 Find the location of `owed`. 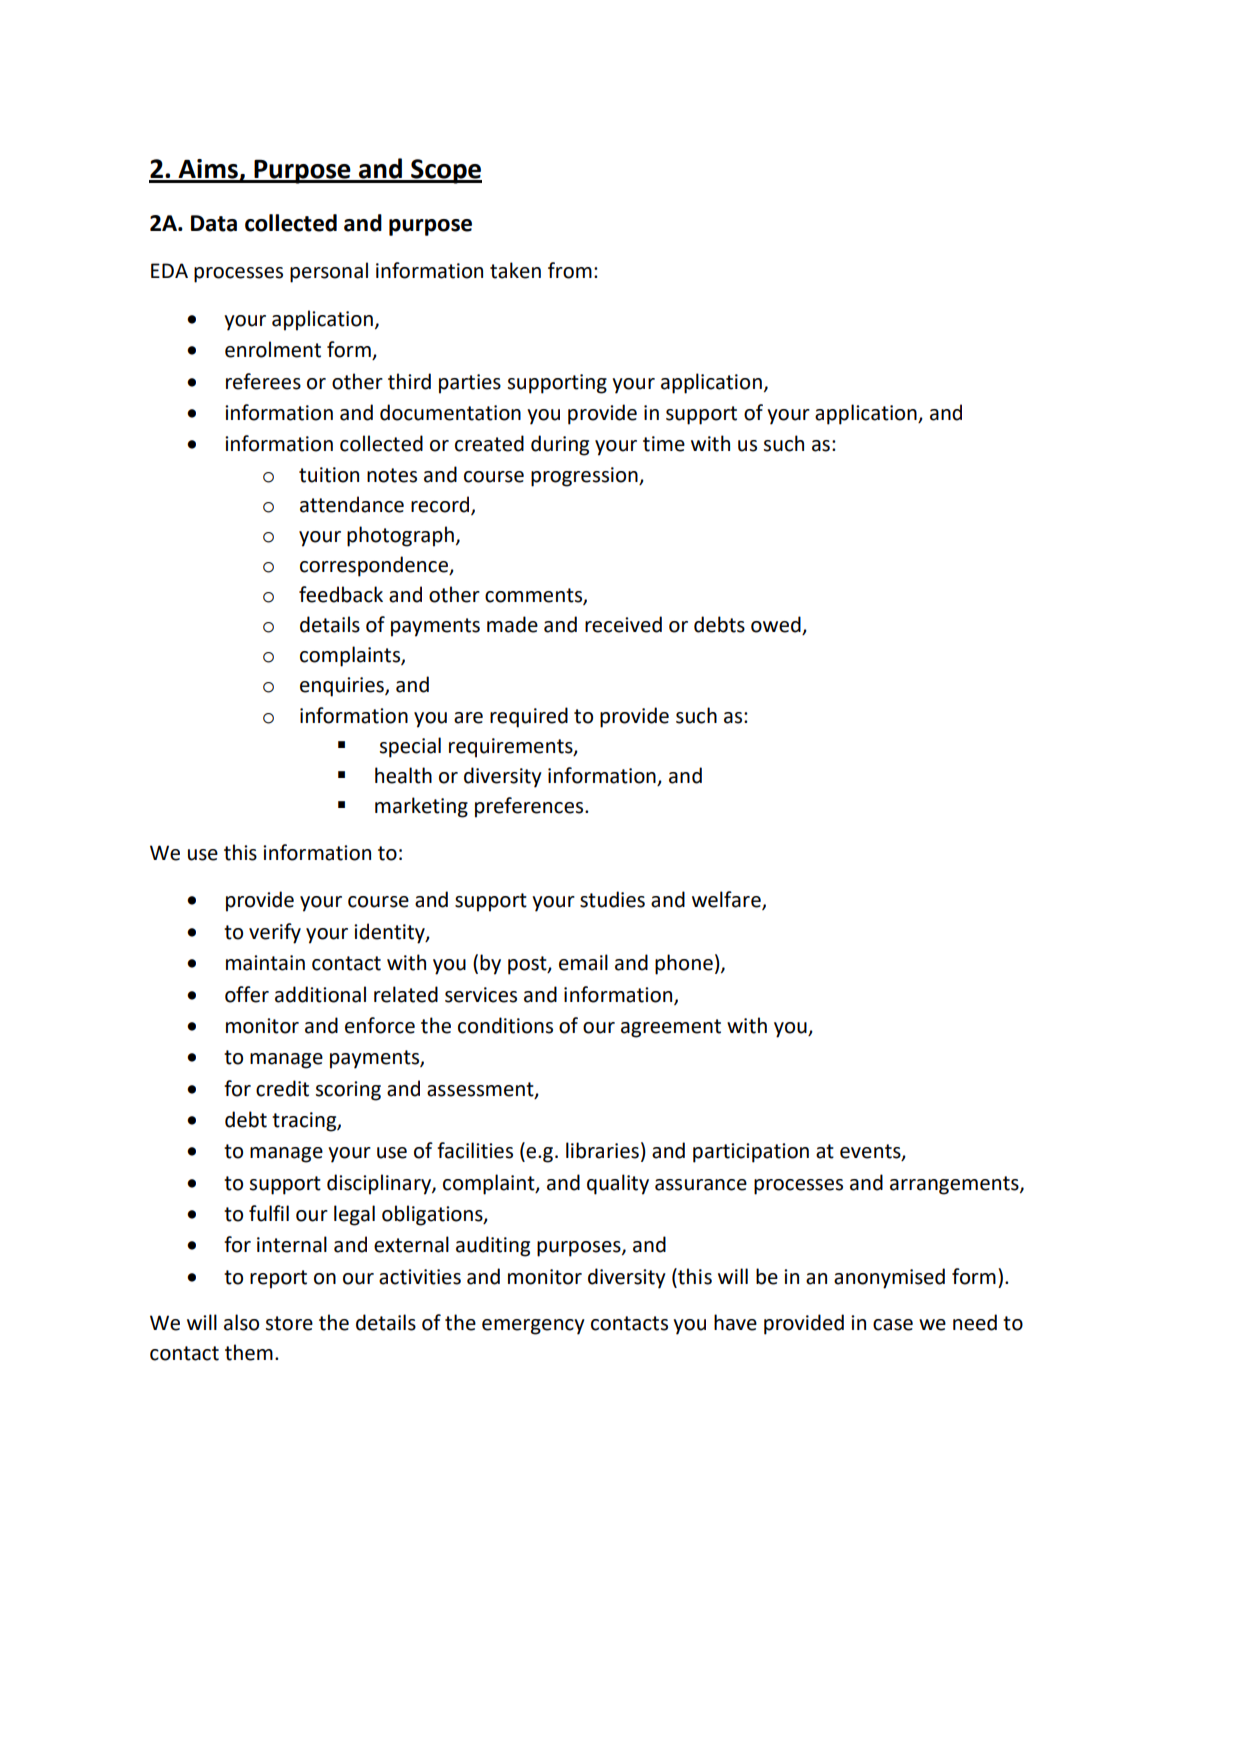

owed is located at coordinates (777, 625).
